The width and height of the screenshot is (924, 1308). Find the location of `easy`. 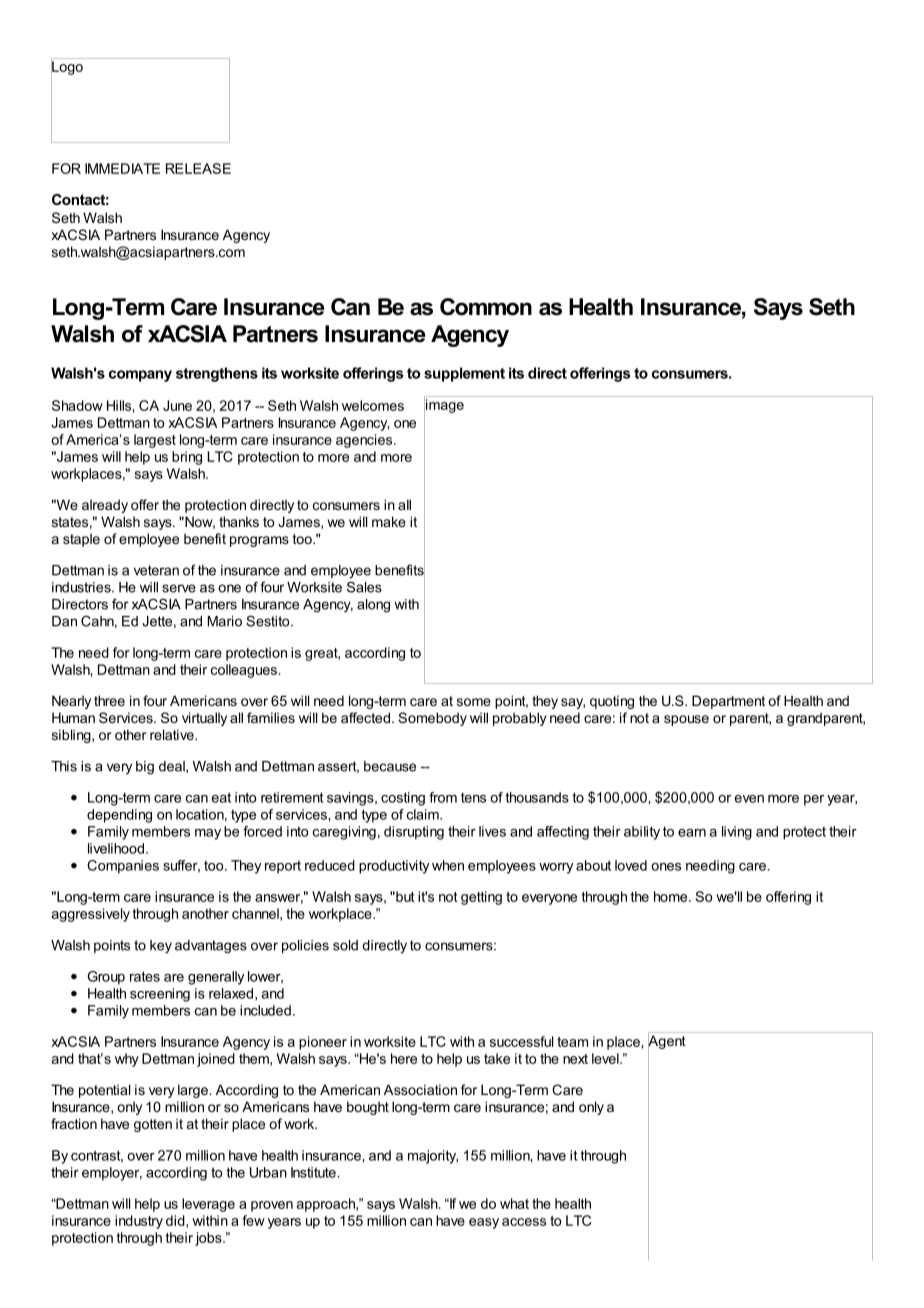

easy is located at coordinates (484, 1223).
